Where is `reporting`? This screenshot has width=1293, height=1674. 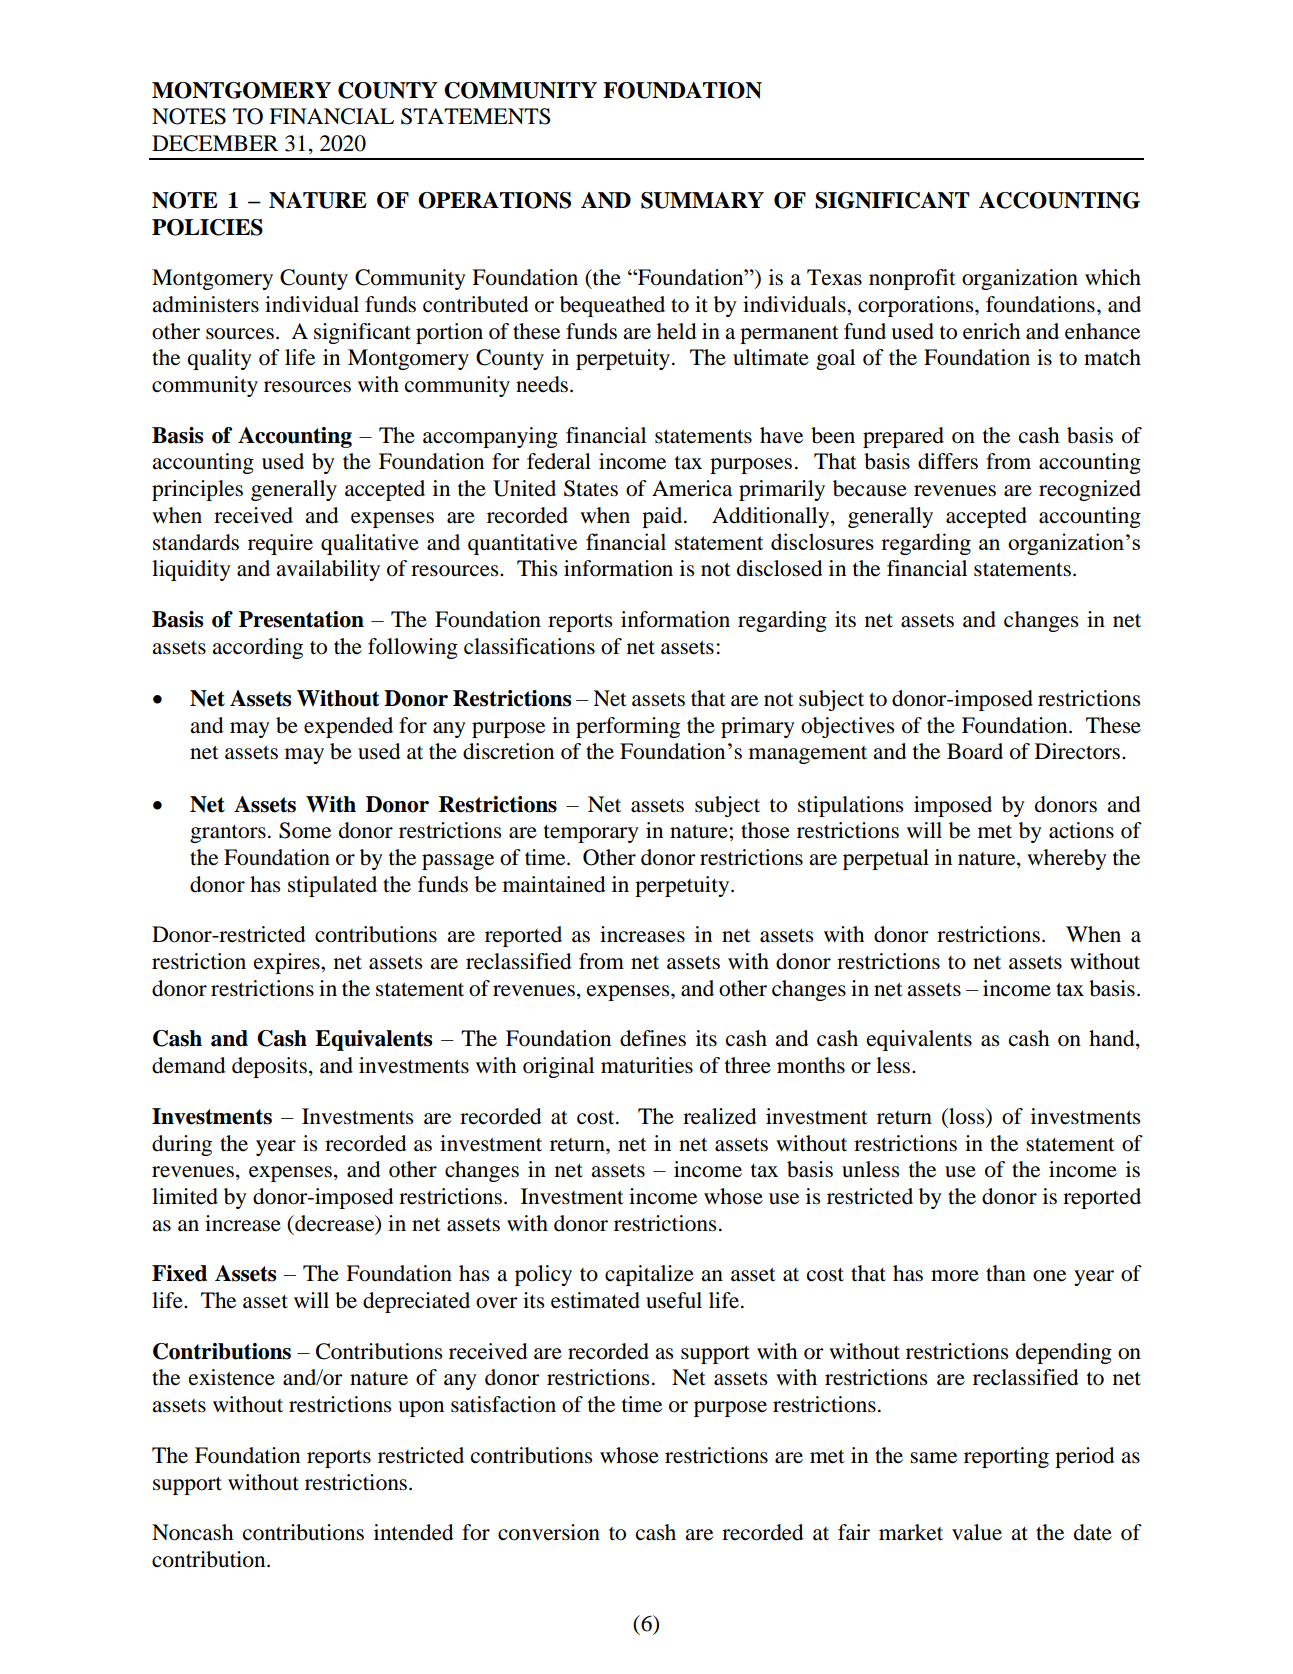 reporting is located at coordinates (1006, 1457).
